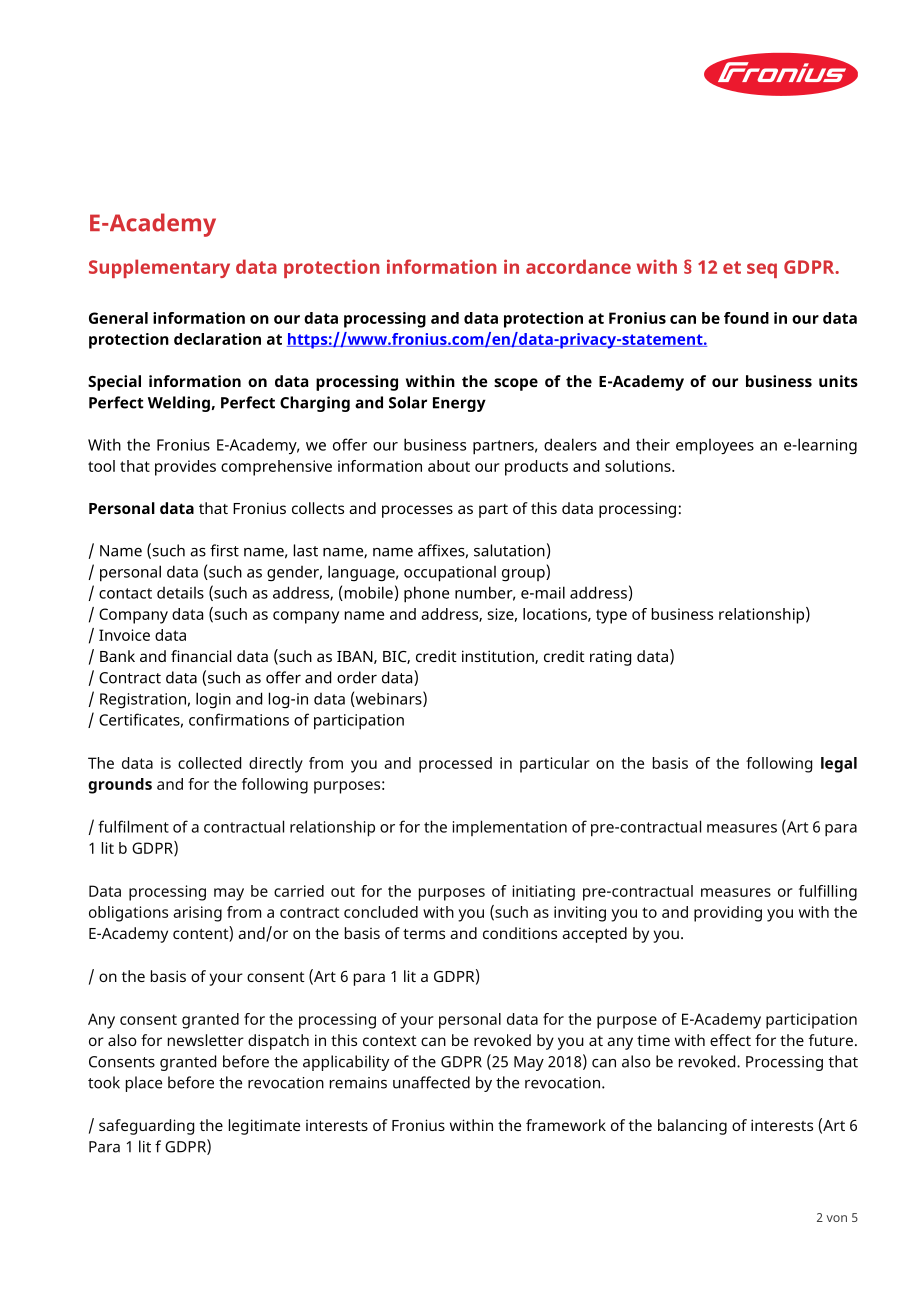 Image resolution: width=924 pixels, height=1308 pixels. What do you see at coordinates (839, 765) in the screenshot?
I see `legal` at bounding box center [839, 765].
